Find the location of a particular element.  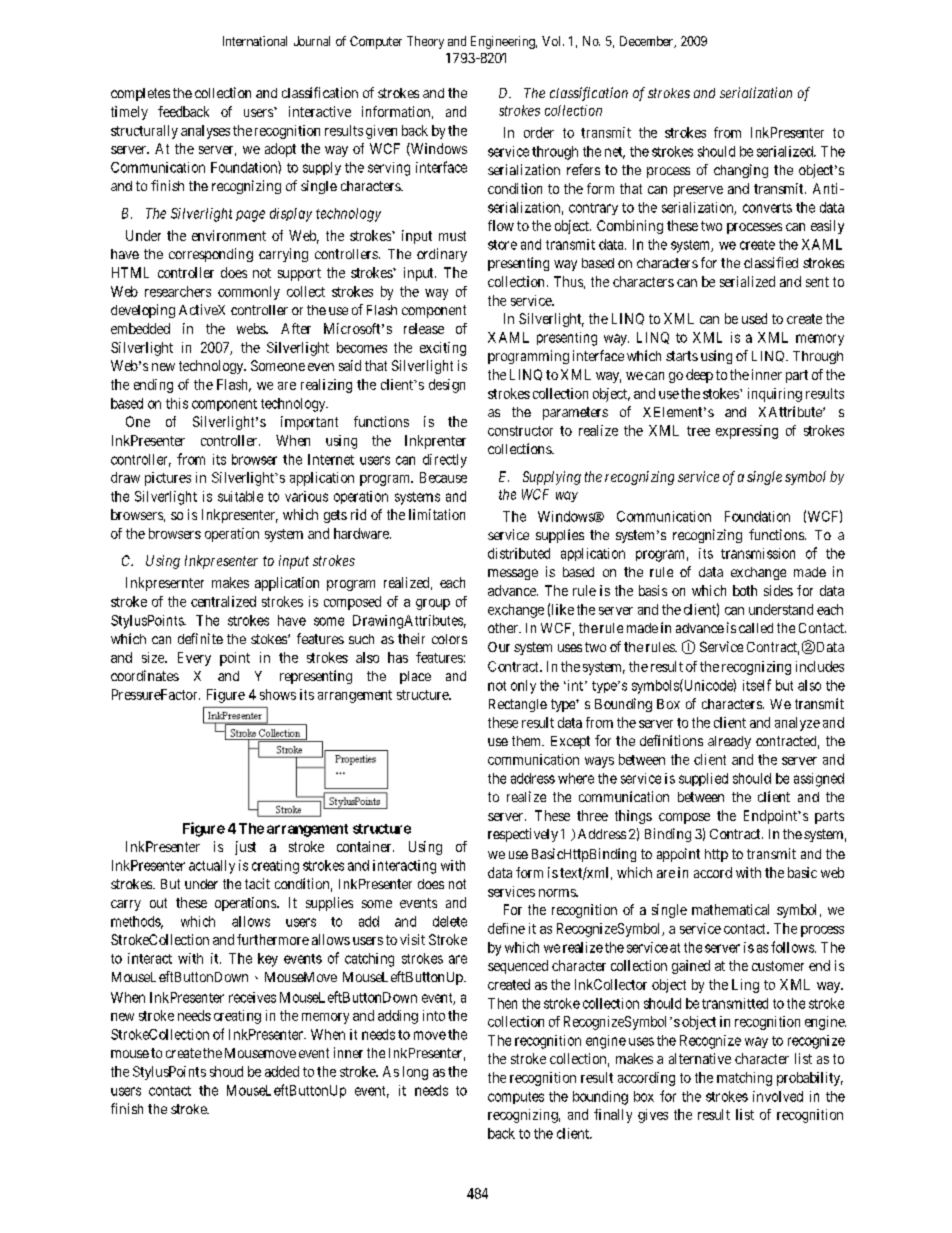

computes is located at coordinates (516, 1098).
